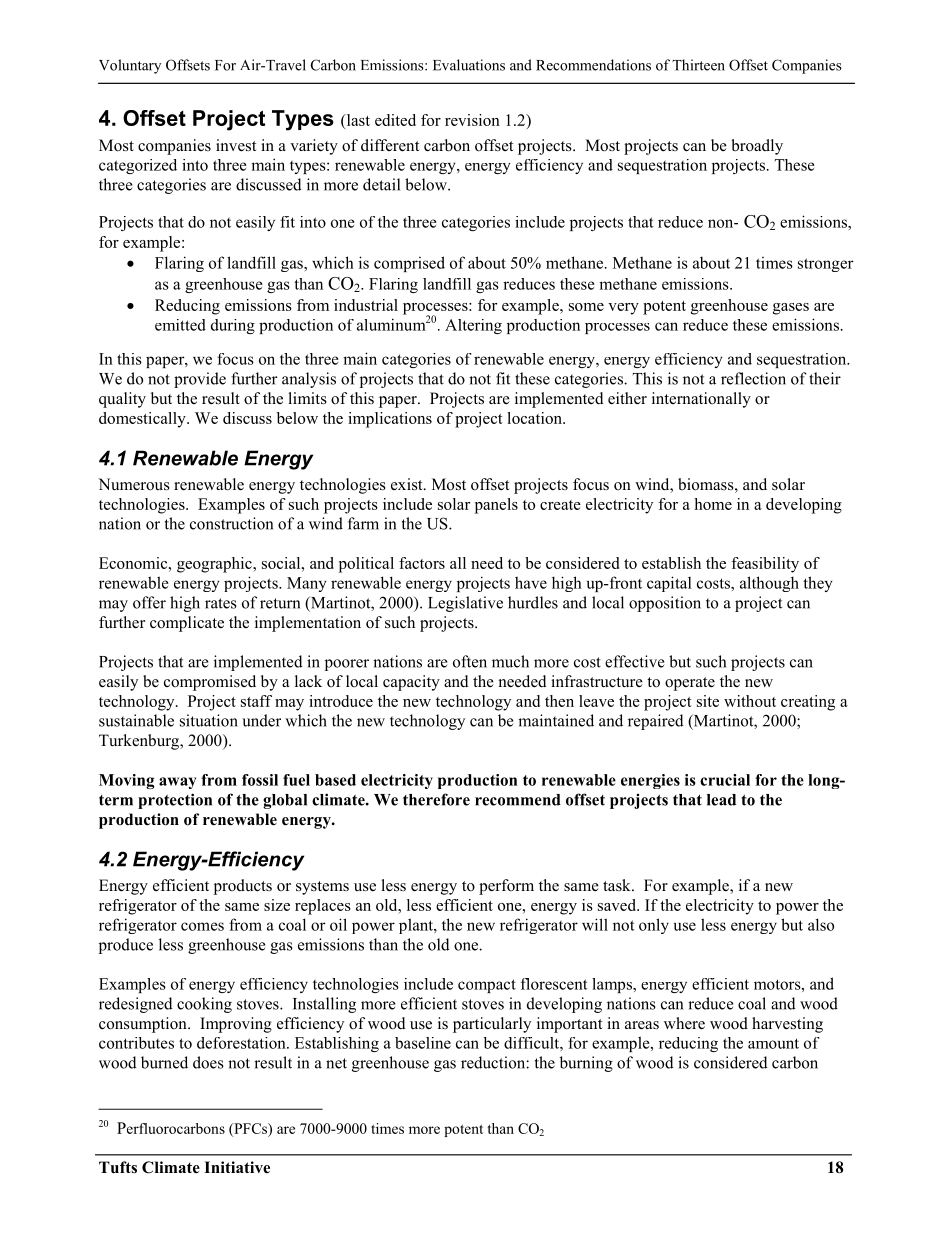 Image resolution: width=952 pixels, height=1233 pixels. I want to click on Initiative, so click(237, 1167).
